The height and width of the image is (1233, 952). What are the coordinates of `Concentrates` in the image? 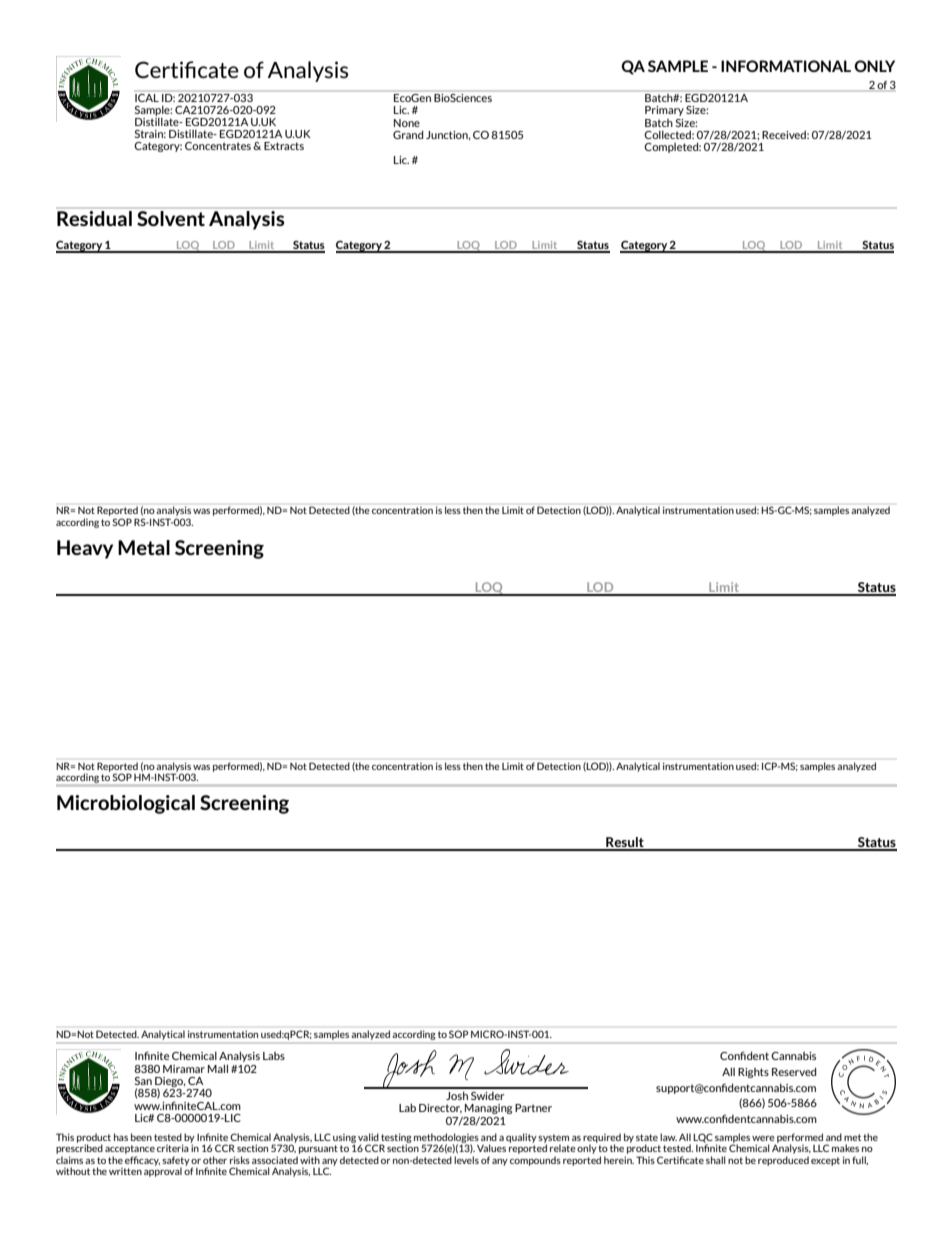 It's located at (218, 146).
